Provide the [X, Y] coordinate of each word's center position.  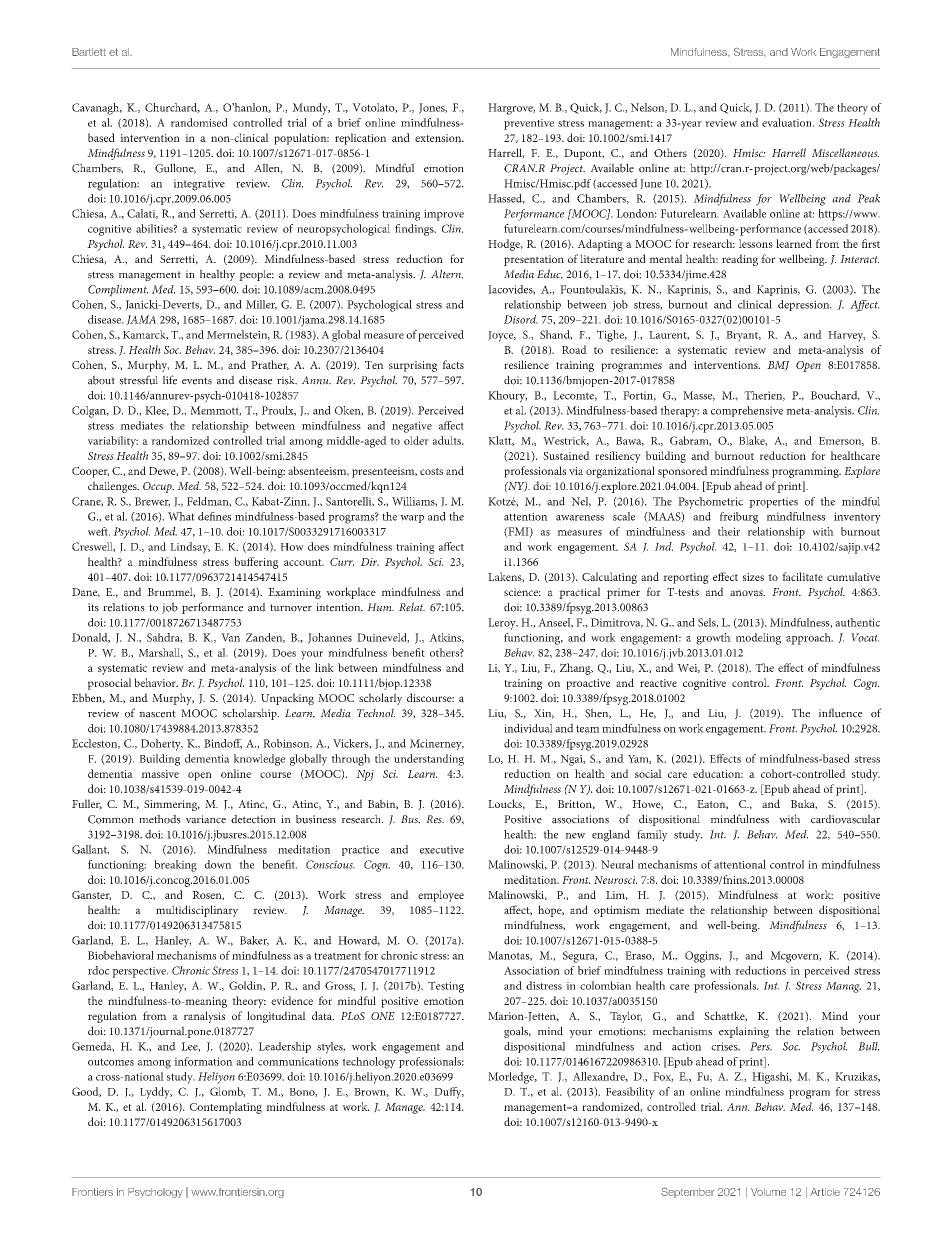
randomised [199, 122]
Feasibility [630, 1093]
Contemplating [226, 1108]
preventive [529, 124]
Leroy [503, 624]
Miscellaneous [845, 152]
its [93, 607]
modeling [758, 639]
